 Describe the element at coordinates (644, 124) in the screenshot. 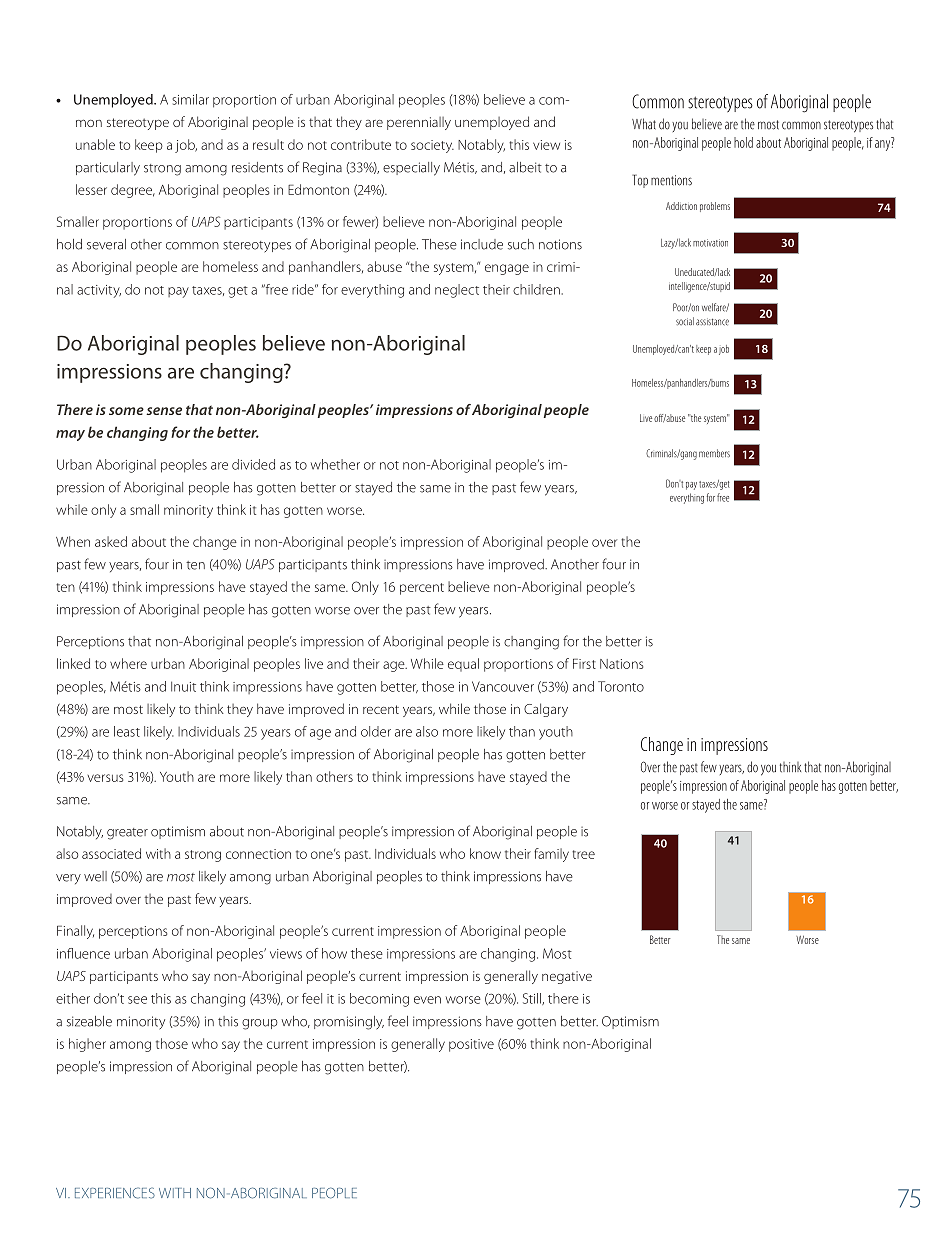

I see `What` at that location.
